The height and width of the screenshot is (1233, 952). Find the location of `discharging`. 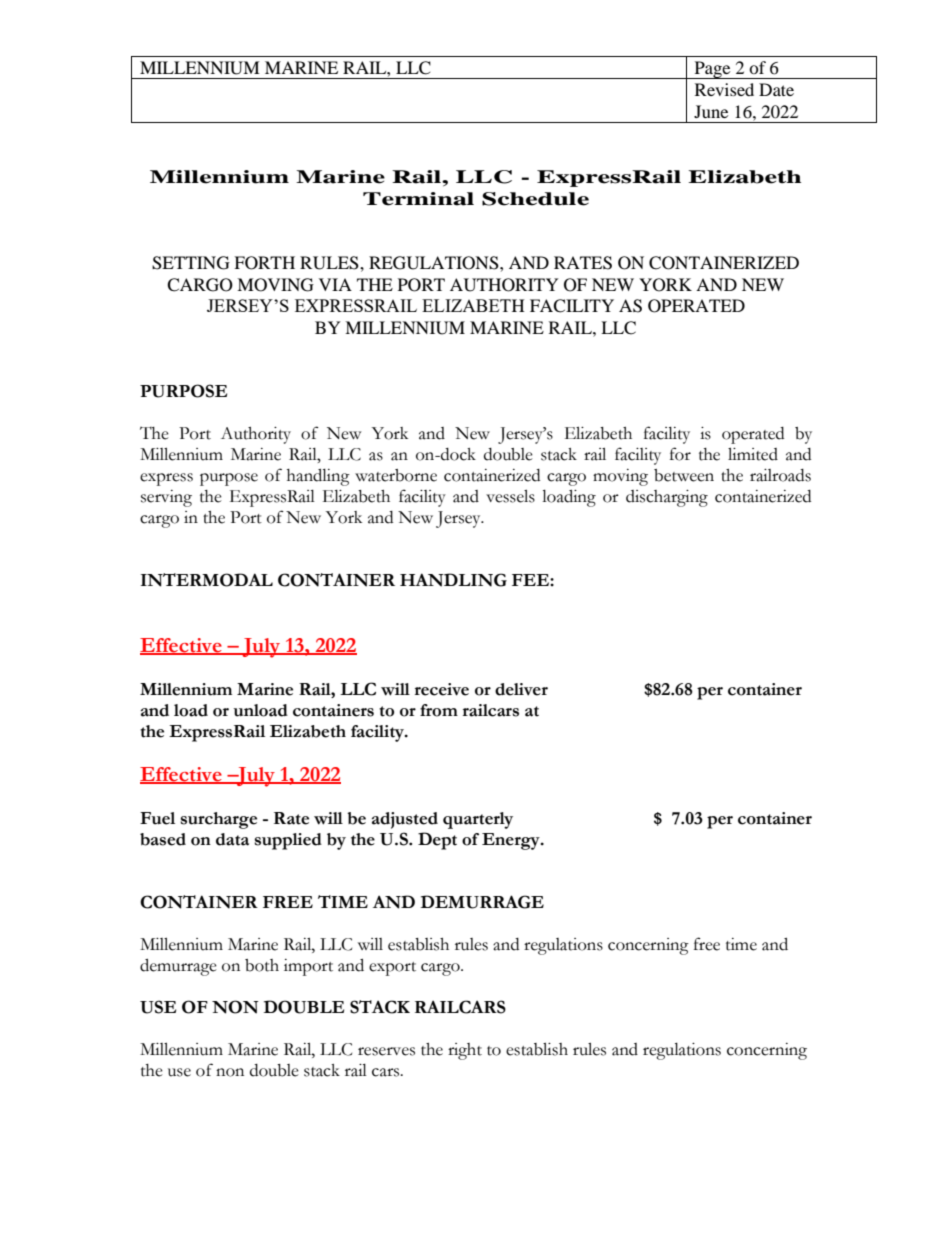

discharging is located at coordinates (667, 498).
